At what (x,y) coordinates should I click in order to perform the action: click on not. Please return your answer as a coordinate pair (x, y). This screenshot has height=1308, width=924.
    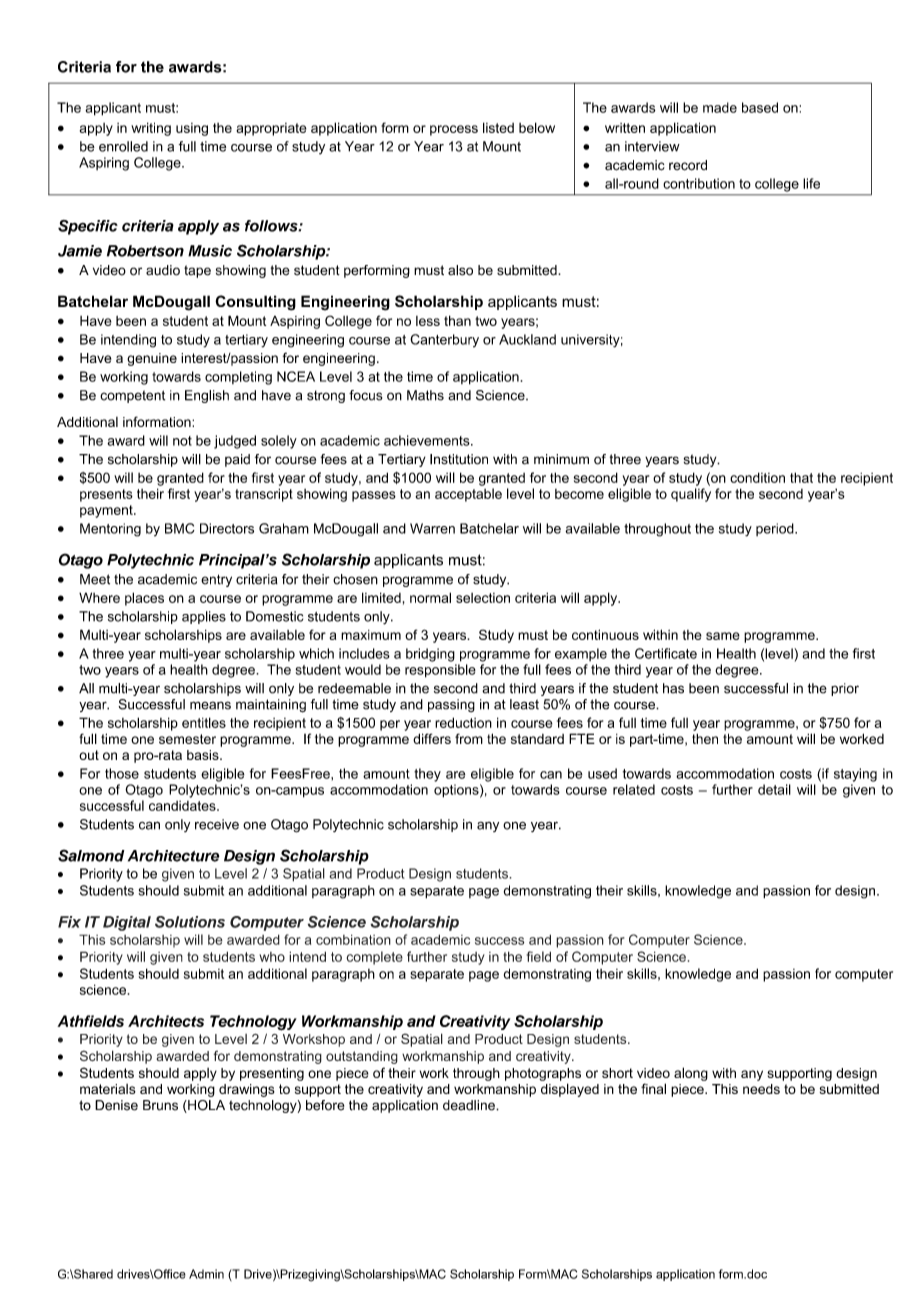
    Looking at the image, I should click on (182, 441).
